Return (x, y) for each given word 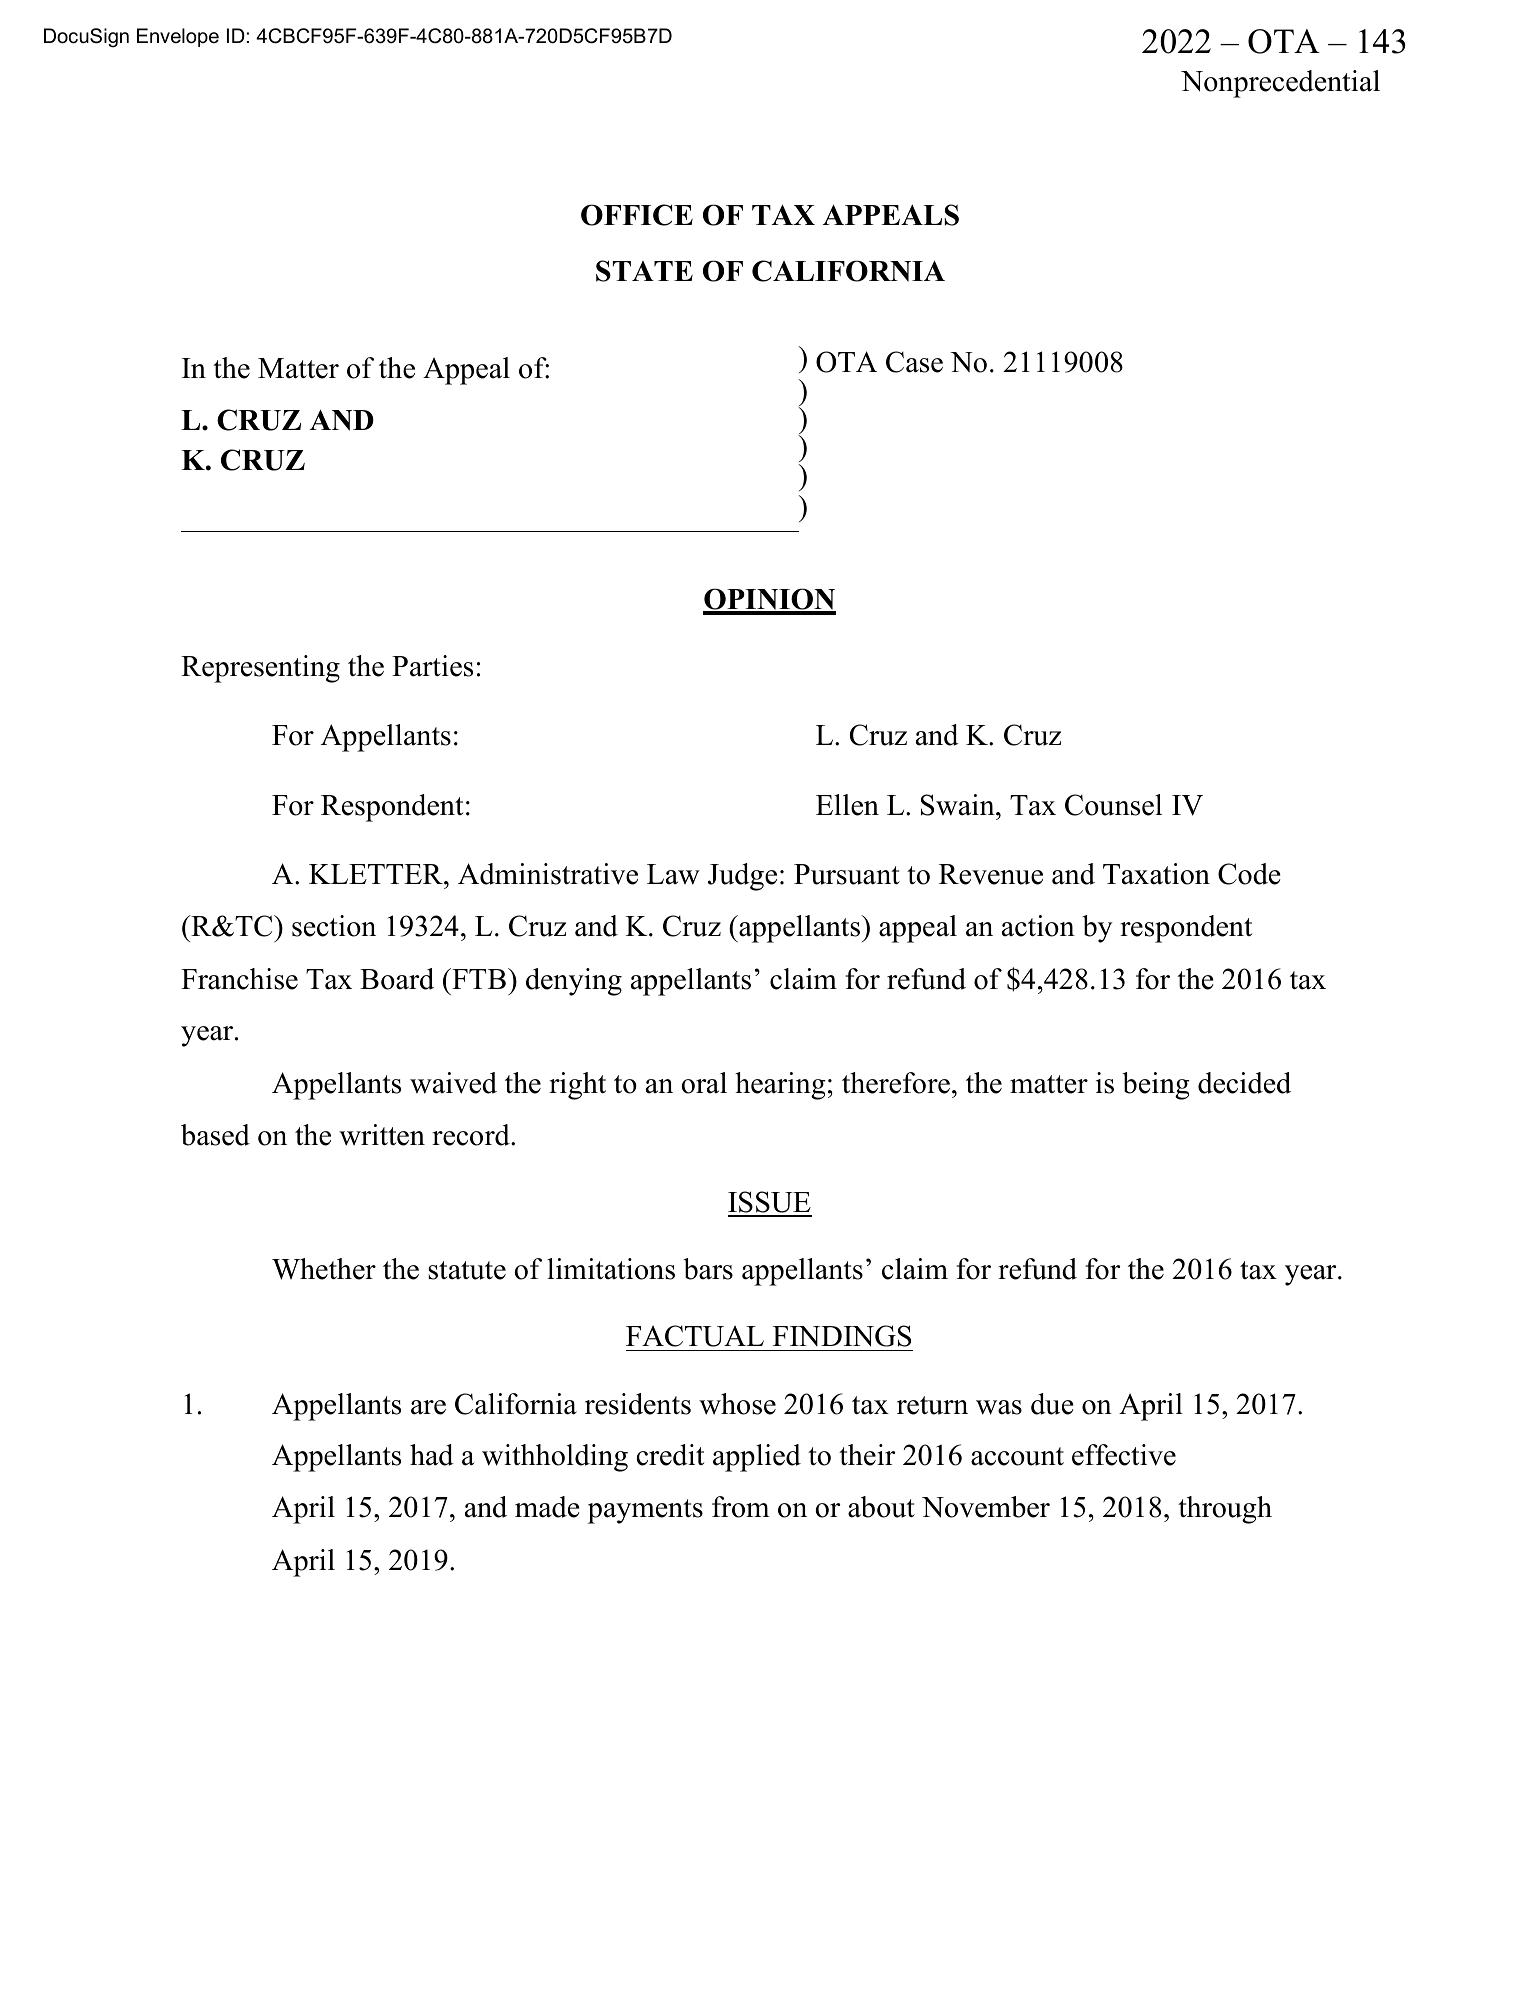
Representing (260, 669)
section (334, 926)
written (382, 1135)
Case (914, 362)
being (1156, 1086)
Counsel (1113, 805)
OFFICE (637, 215)
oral (704, 1083)
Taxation (1156, 874)
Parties (432, 666)
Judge (742, 877)
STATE (644, 271)
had (432, 1455)
